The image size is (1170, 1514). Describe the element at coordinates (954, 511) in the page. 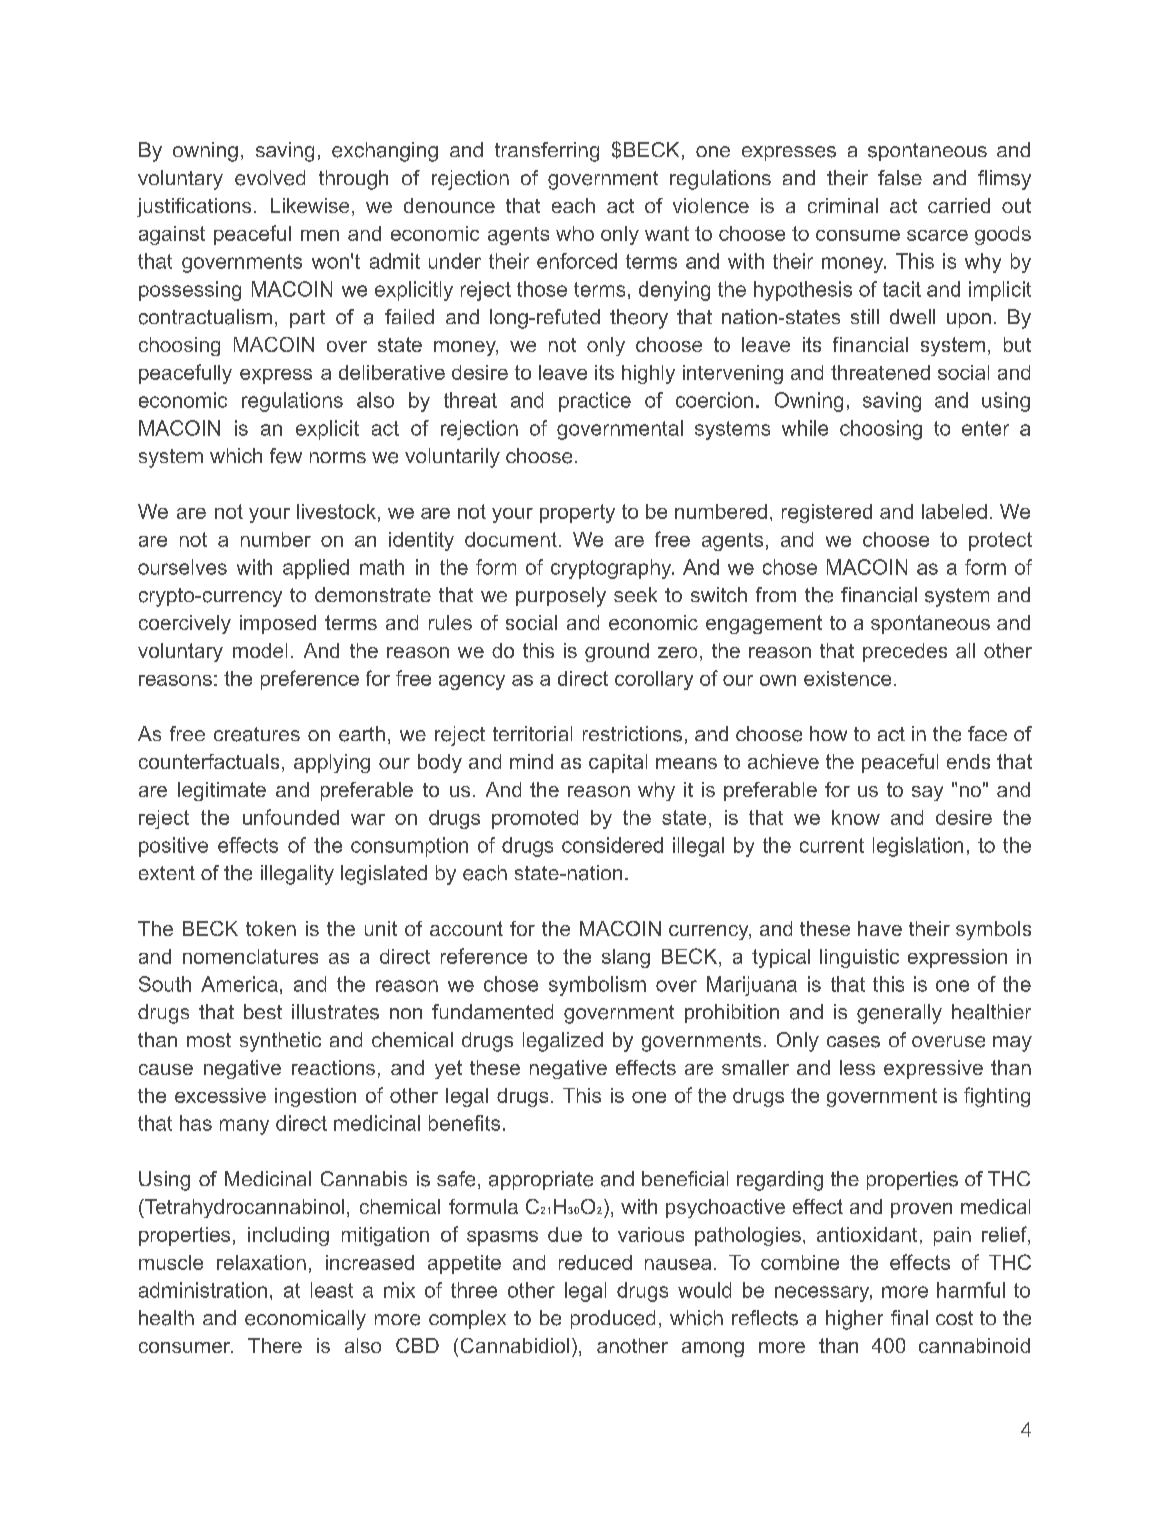

I see `labeled` at that location.
